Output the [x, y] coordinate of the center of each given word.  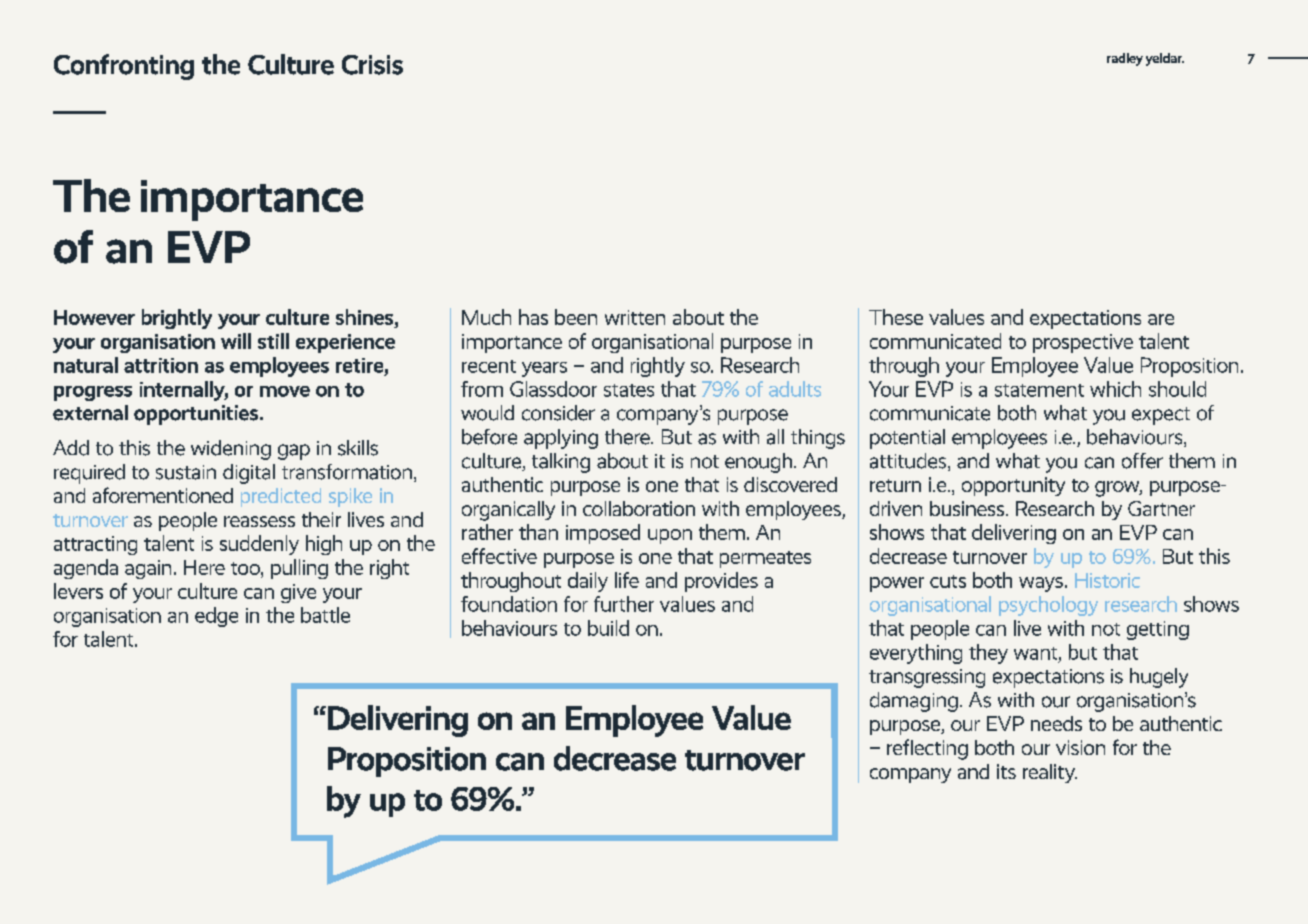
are [1161, 319]
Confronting [124, 67]
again [148, 569]
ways [1041, 584]
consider [558, 413]
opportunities [197, 415]
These [896, 317]
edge [216, 617]
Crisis [372, 65]
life [627, 580]
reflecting [927, 749]
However [94, 317]
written [635, 317]
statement [1039, 390]
